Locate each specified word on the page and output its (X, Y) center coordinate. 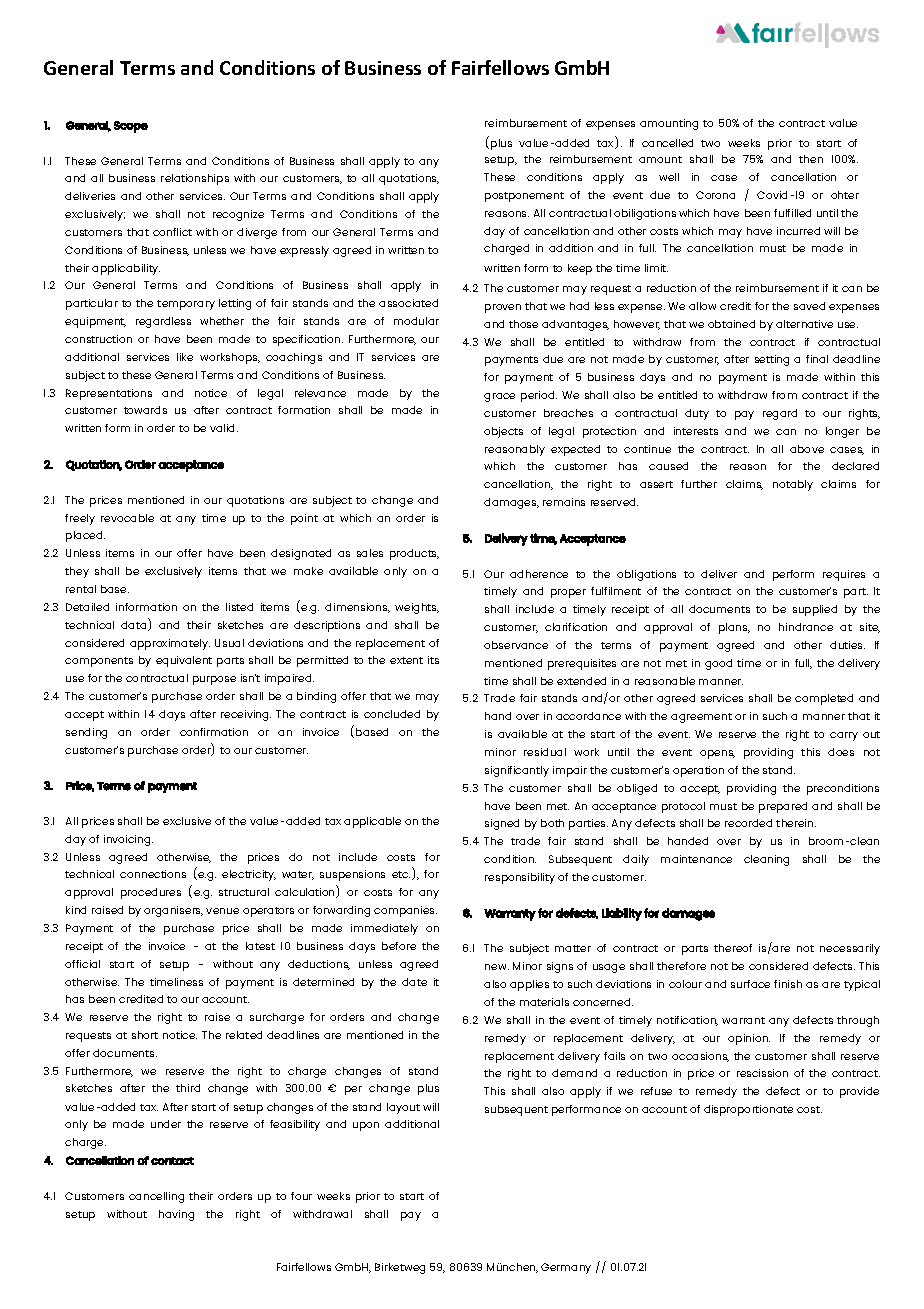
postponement (524, 197)
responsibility (520, 878)
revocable (127, 518)
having (176, 1215)
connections (153, 874)
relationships (195, 179)
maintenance (696, 859)
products (414, 554)
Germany (566, 1268)
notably (793, 485)
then (811, 159)
